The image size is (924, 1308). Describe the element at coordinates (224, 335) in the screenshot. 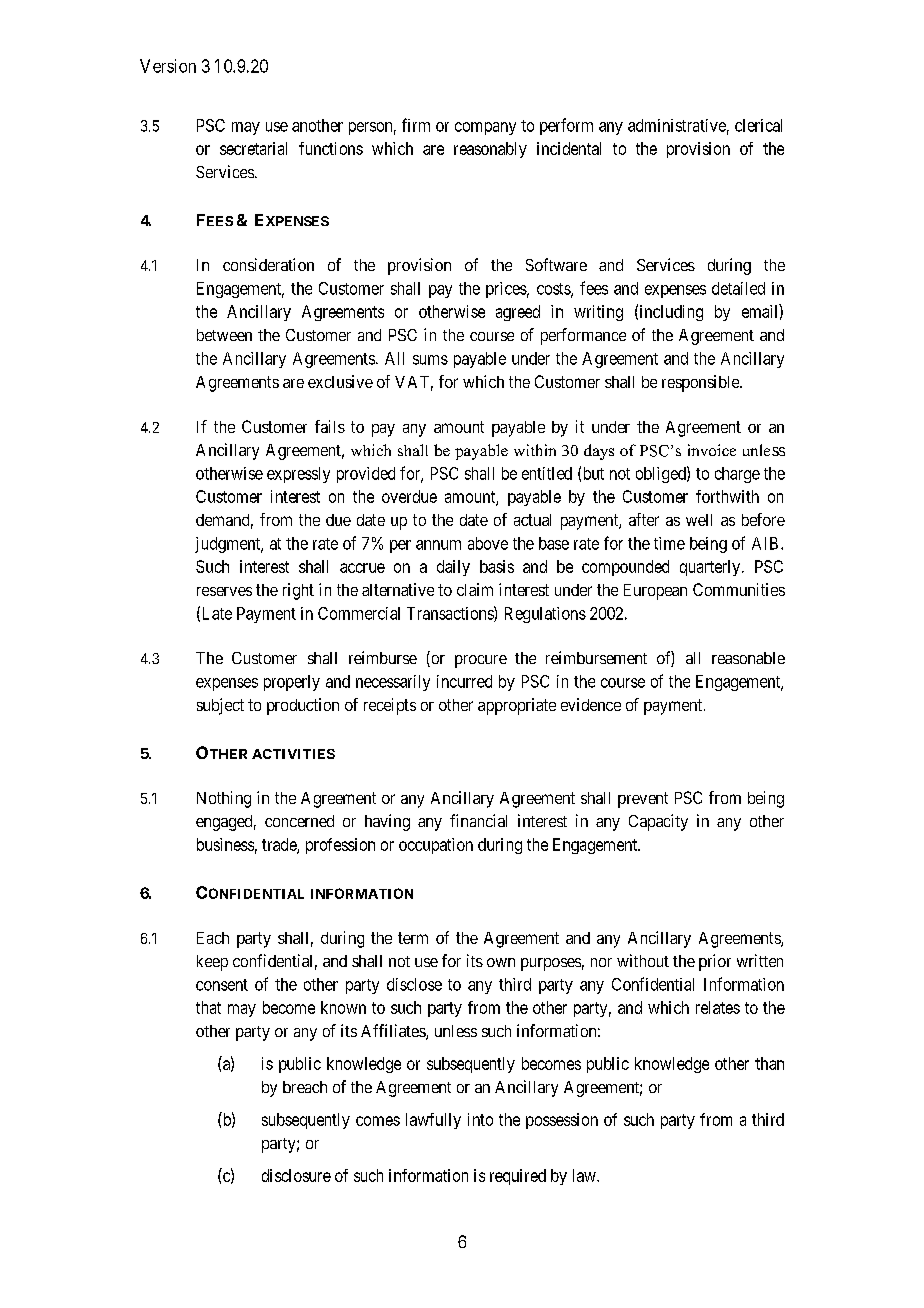

I see `between` at that location.
